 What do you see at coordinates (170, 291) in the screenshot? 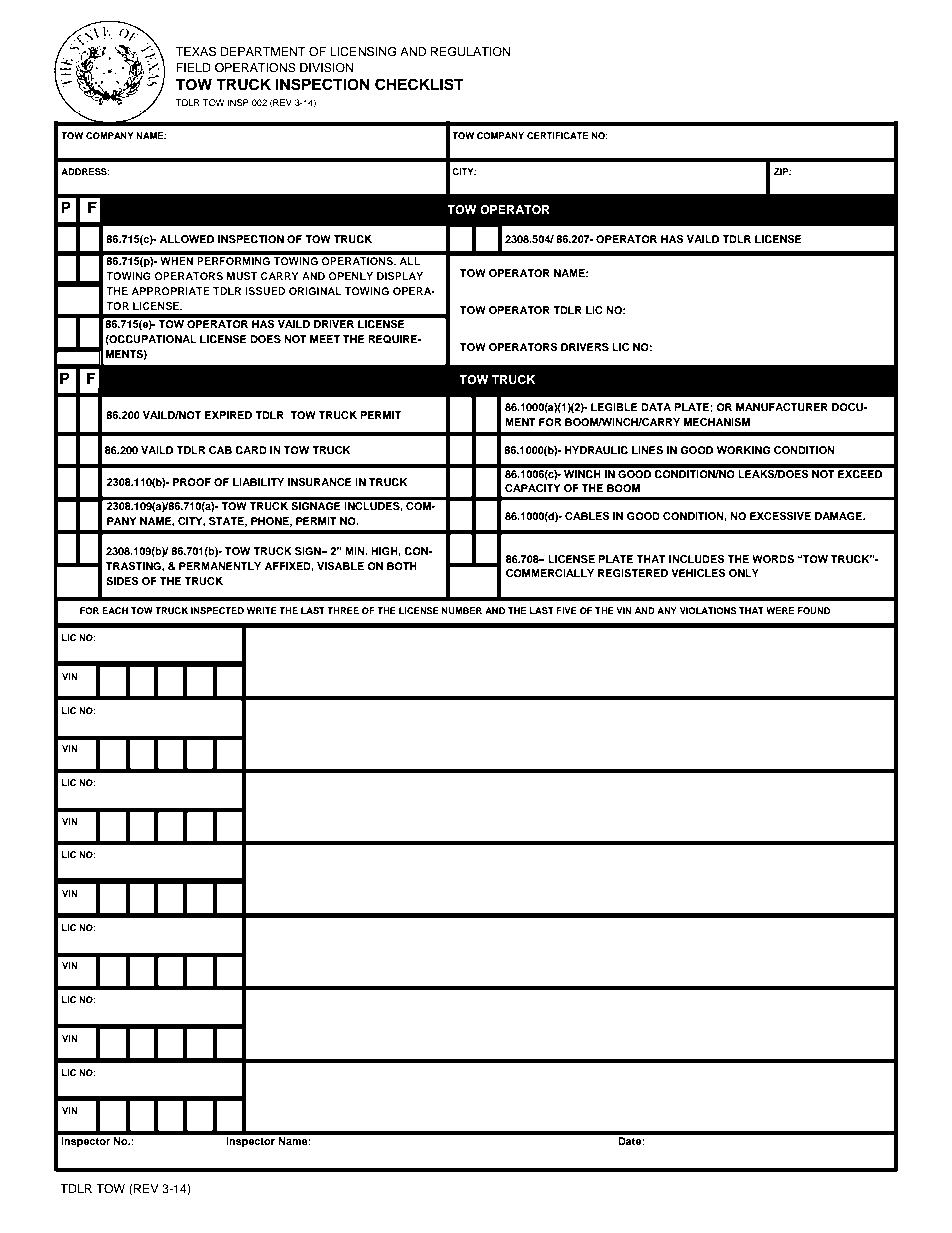
I see `APPROPRIATE` at bounding box center [170, 291].
